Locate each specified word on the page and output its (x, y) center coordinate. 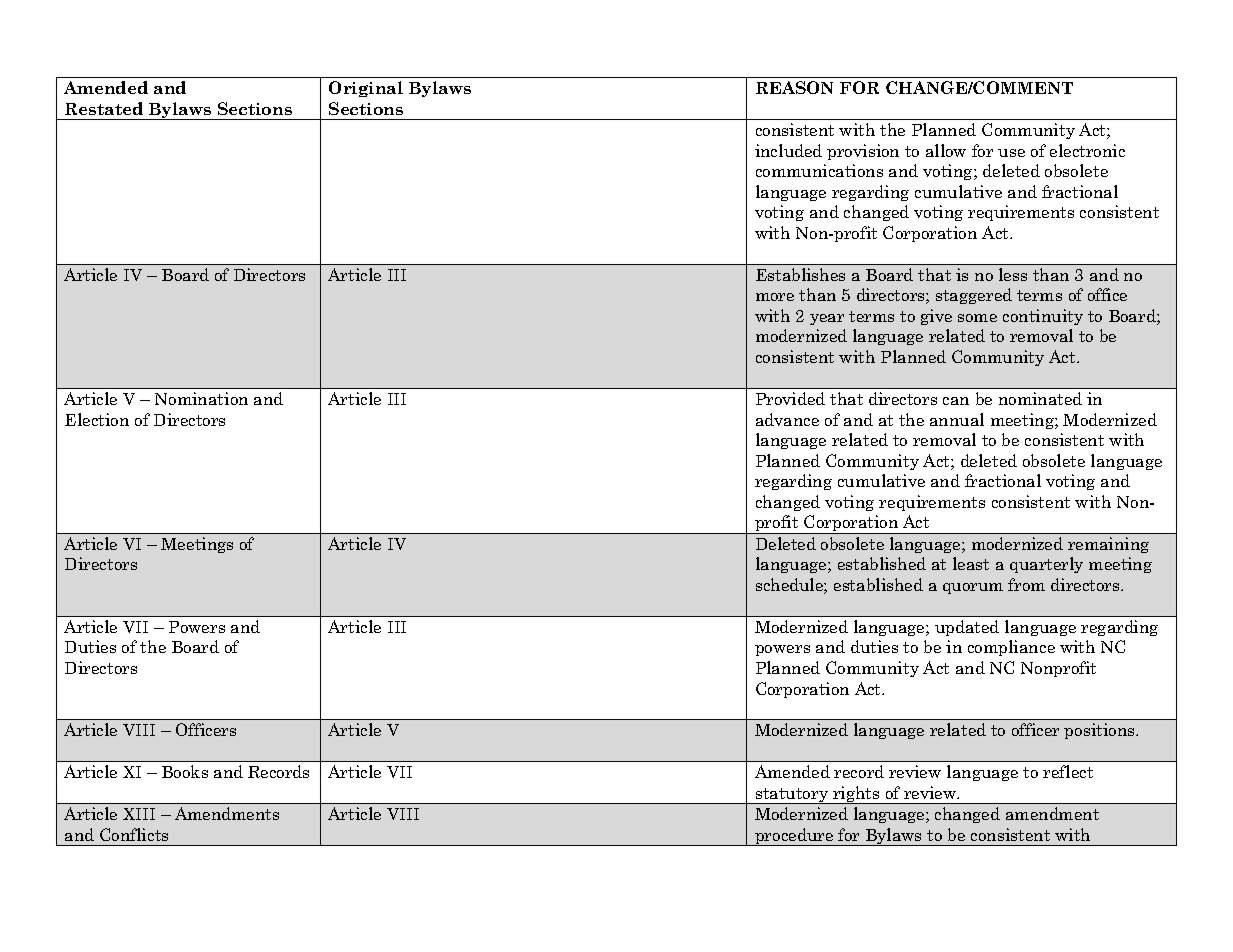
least (971, 563)
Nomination (201, 398)
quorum (973, 588)
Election (97, 419)
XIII (139, 814)
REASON (794, 87)
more (775, 297)
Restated (104, 108)
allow (946, 150)
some (977, 318)
